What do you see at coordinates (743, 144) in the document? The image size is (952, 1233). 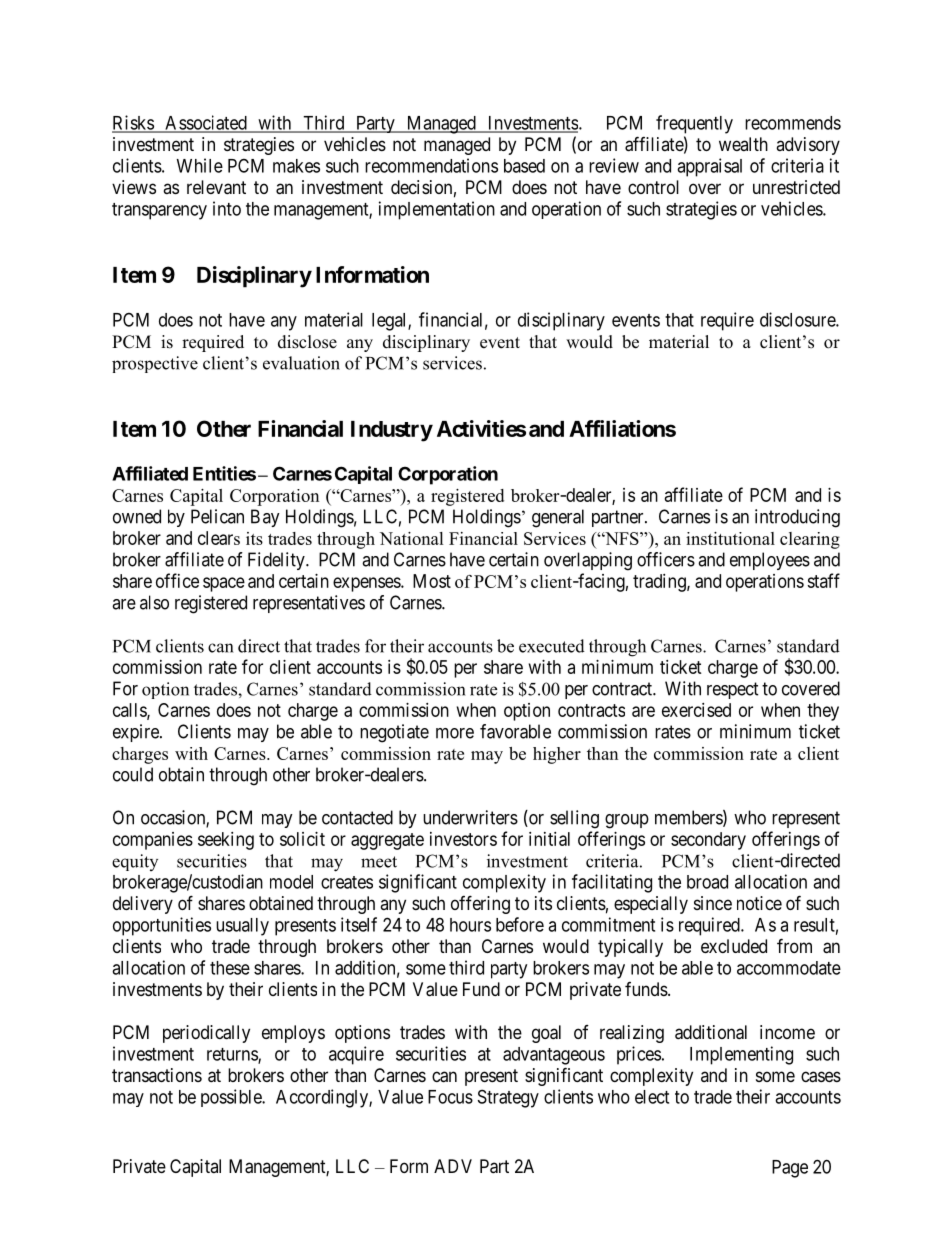 I see `wealth` at bounding box center [743, 144].
